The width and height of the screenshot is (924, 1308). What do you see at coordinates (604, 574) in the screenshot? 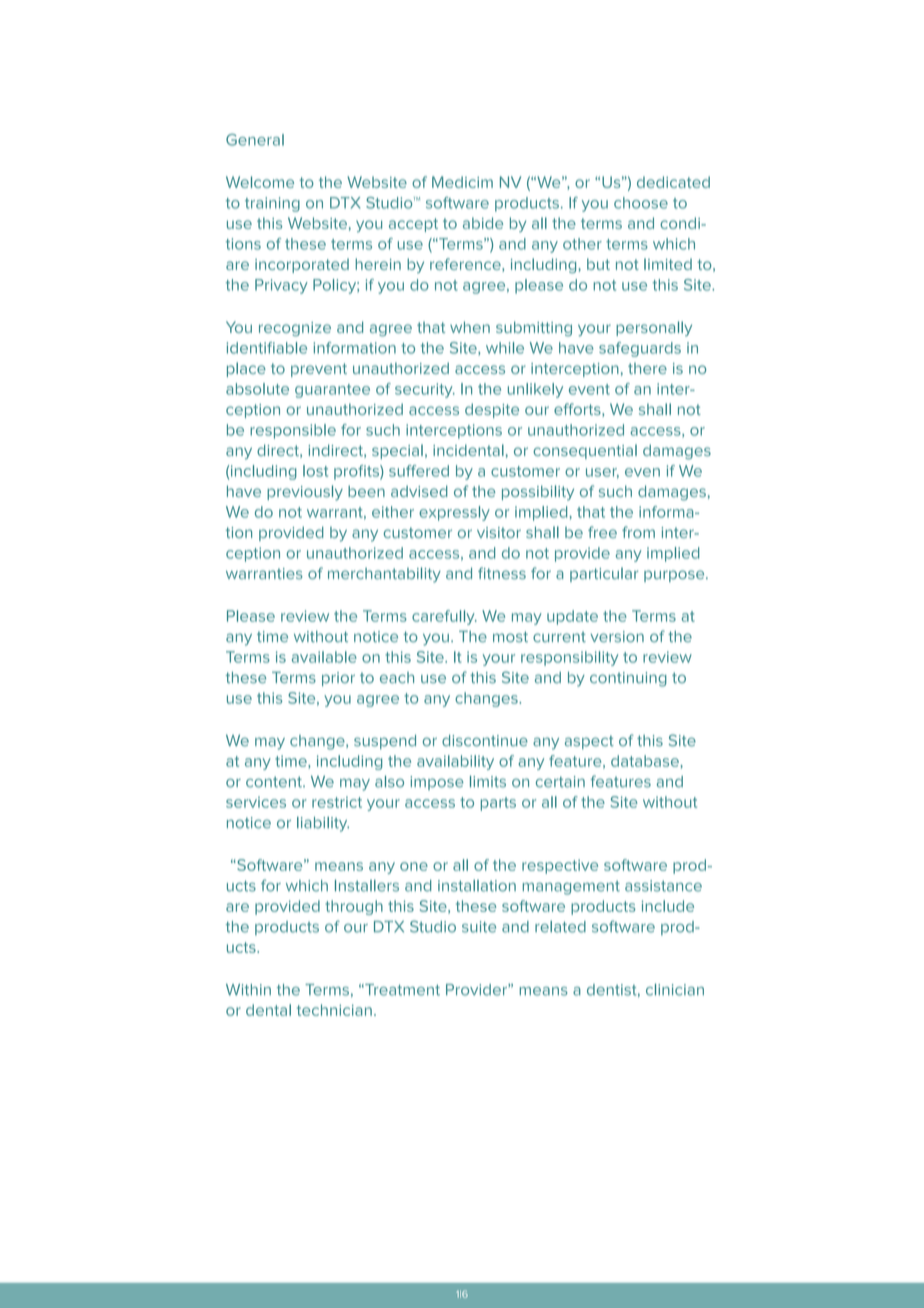
I see `particular` at bounding box center [604, 574].
